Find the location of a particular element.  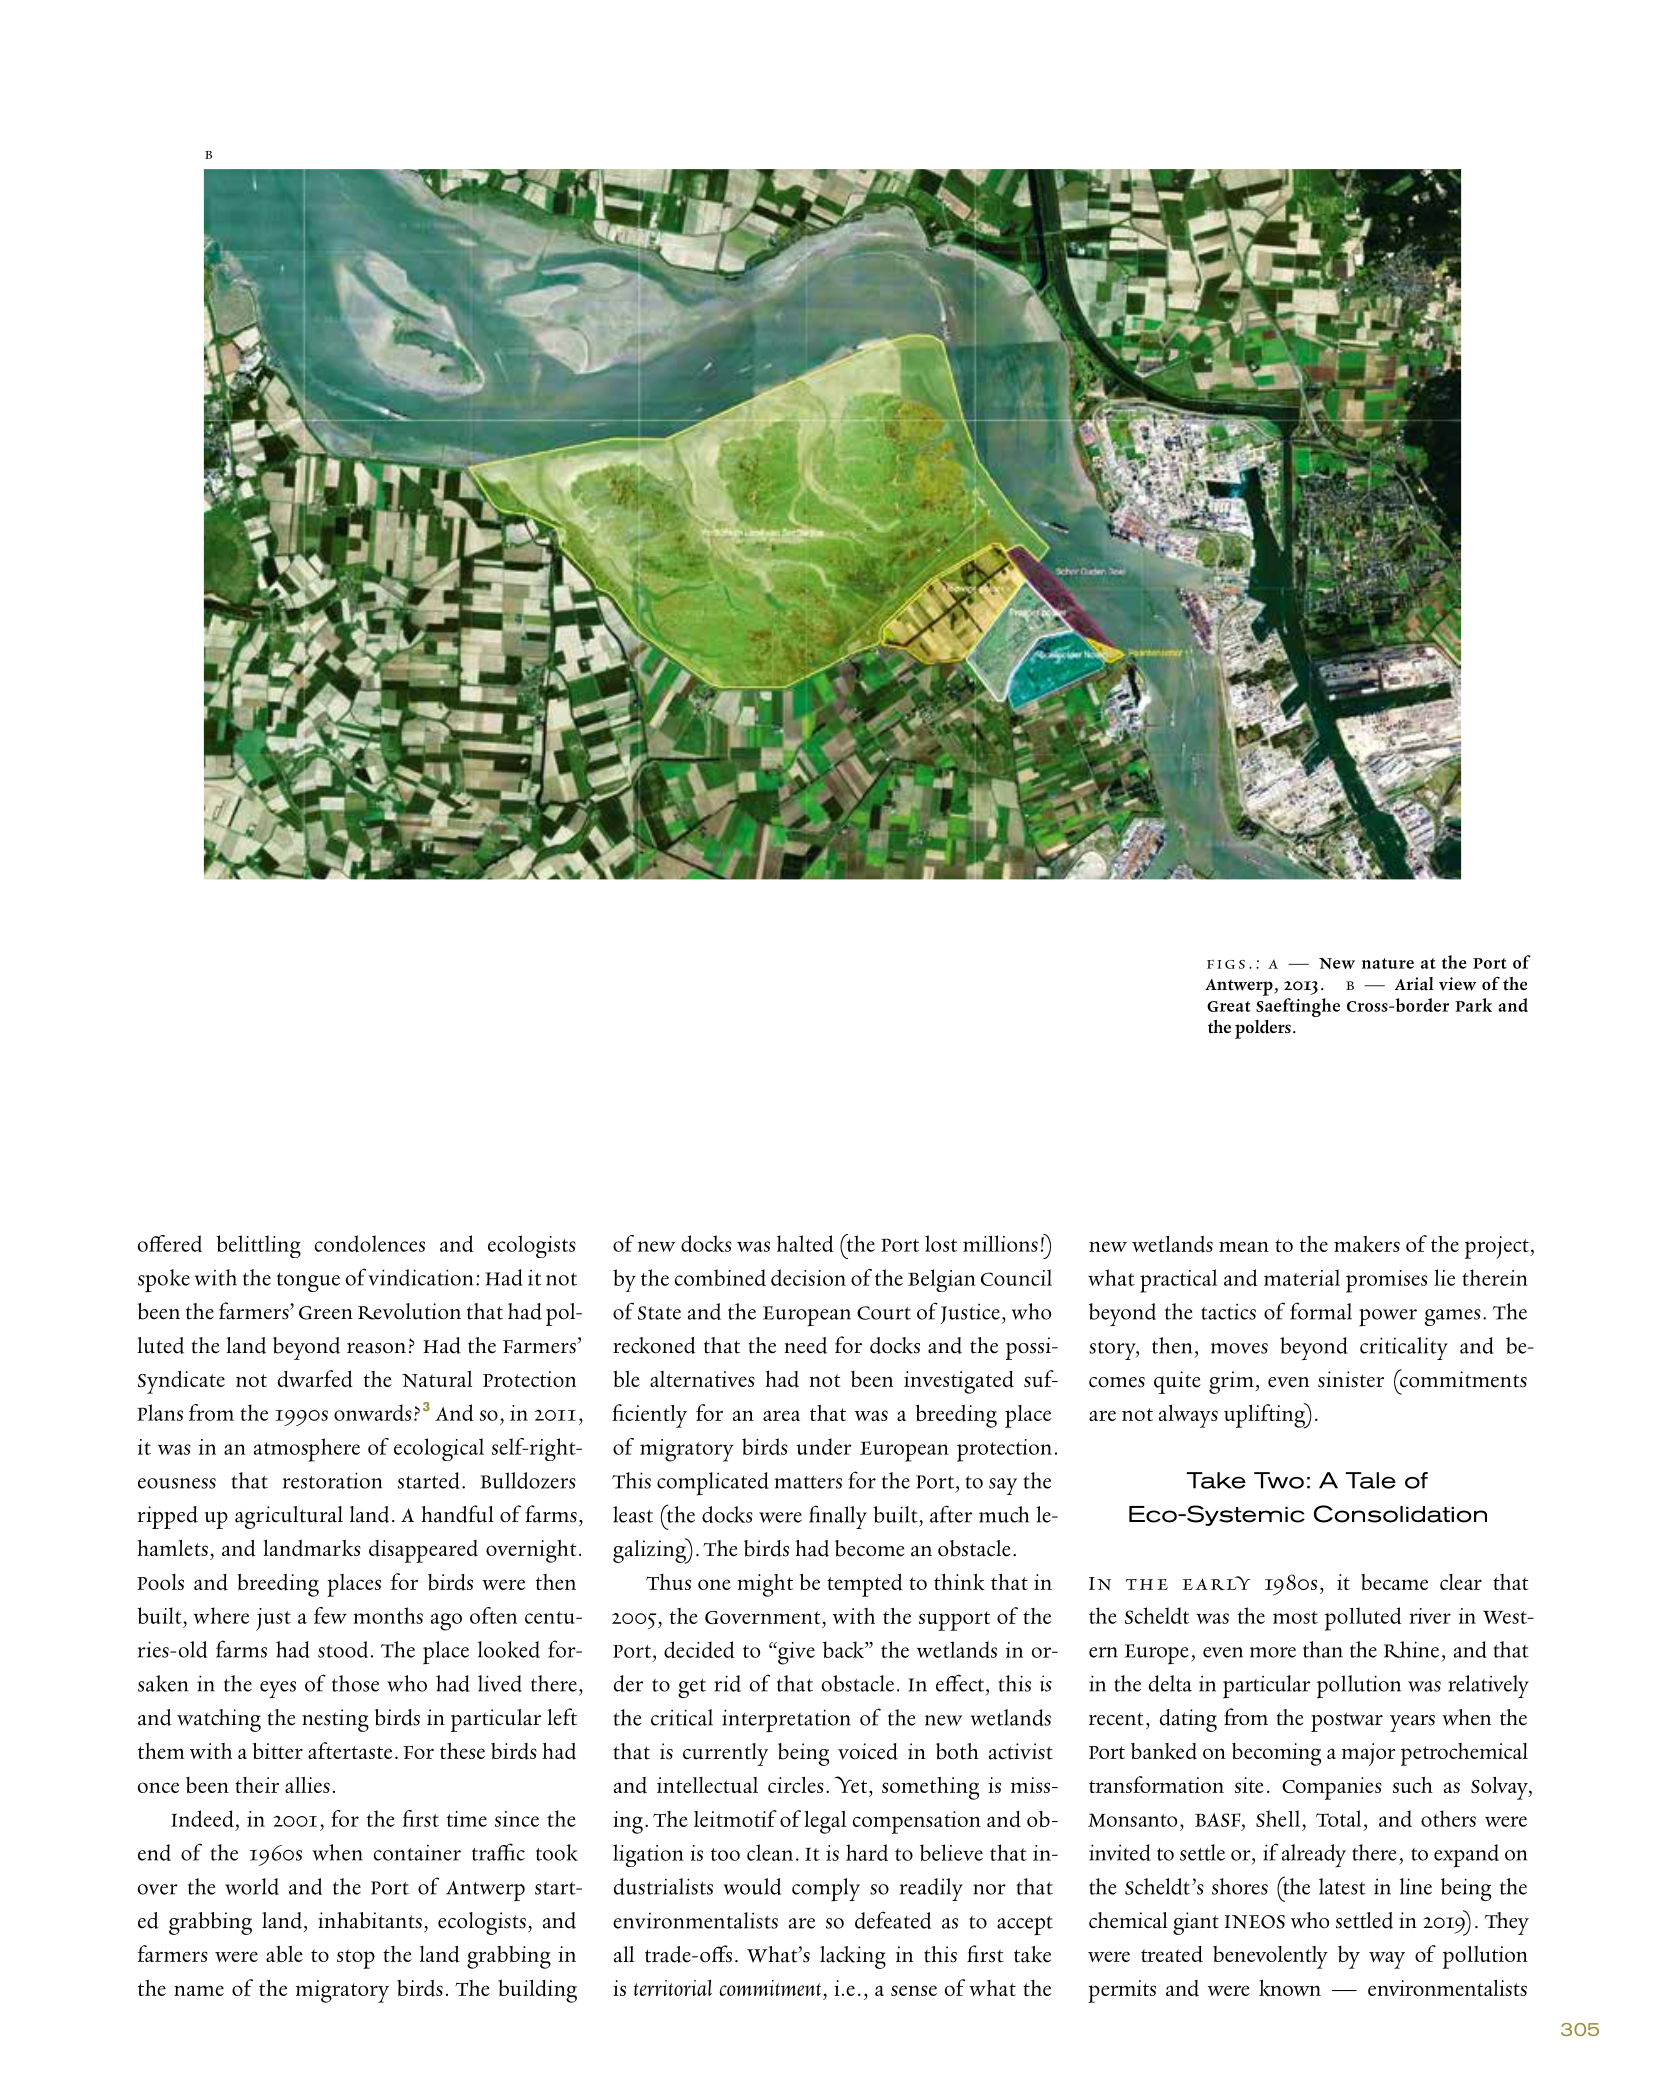

Green is located at coordinates (326, 1313).
